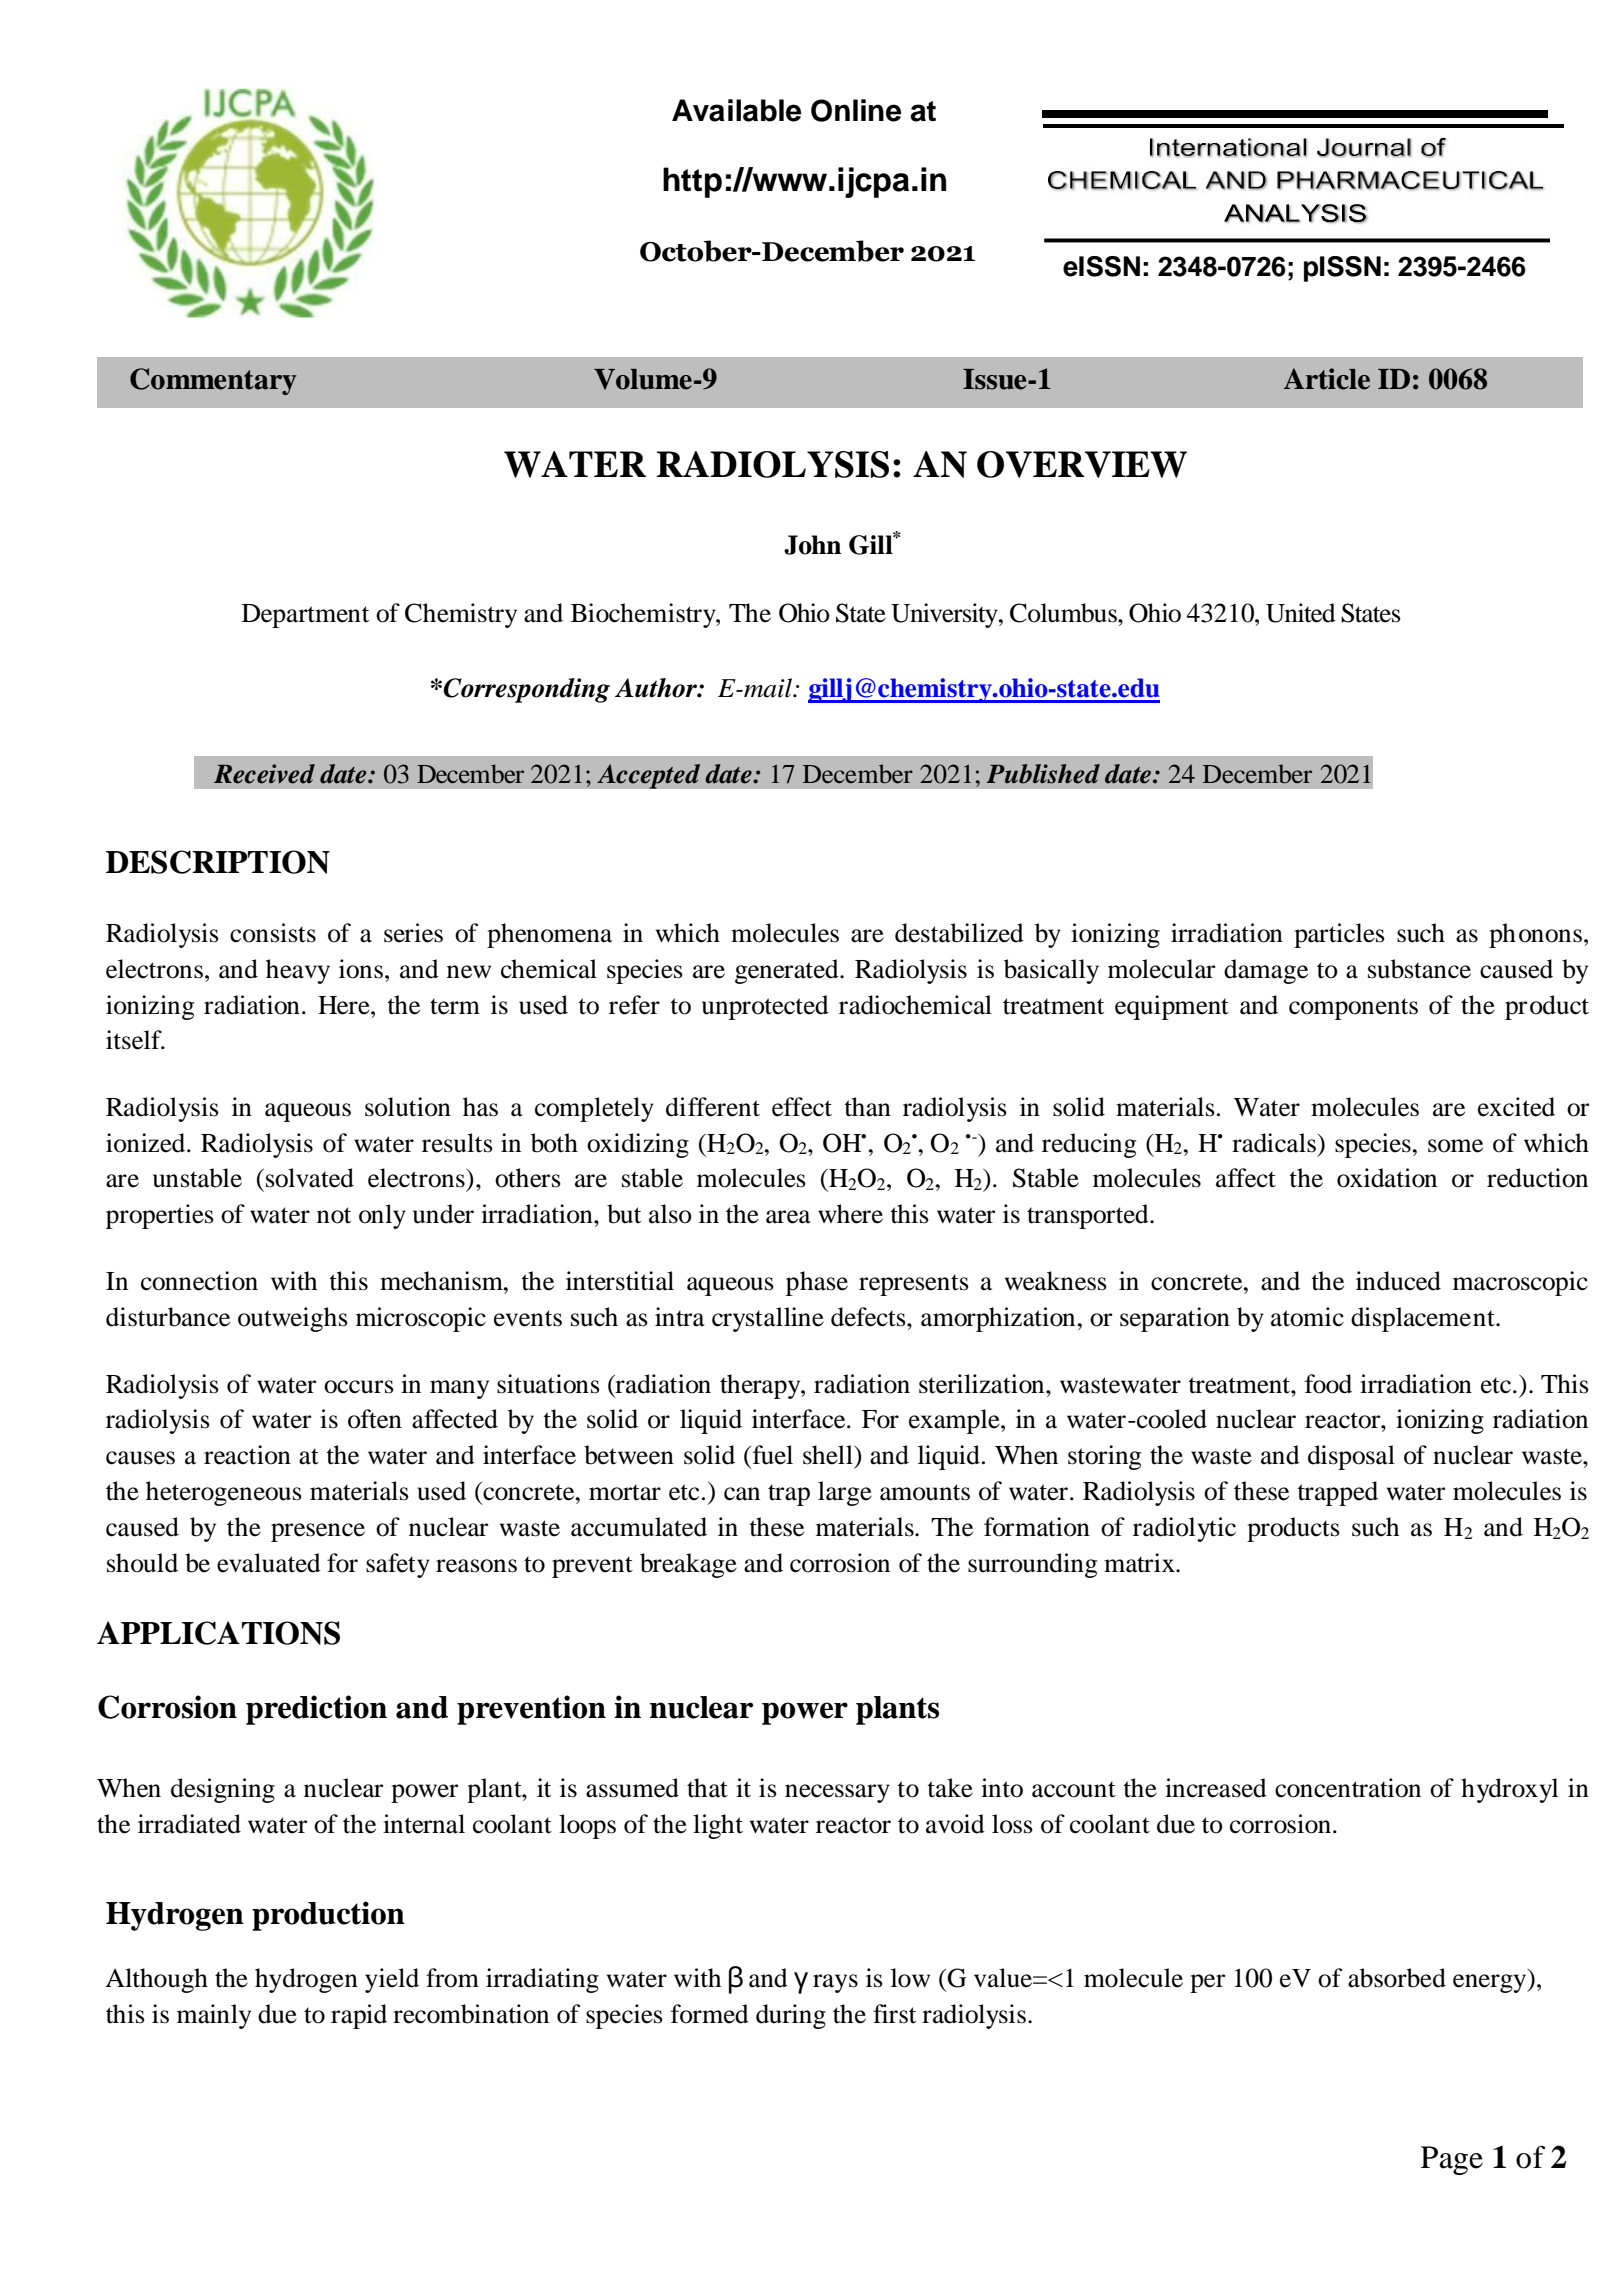 Image resolution: width=1610 pixels, height=2276 pixels. I want to click on Received, so click(264, 774).
